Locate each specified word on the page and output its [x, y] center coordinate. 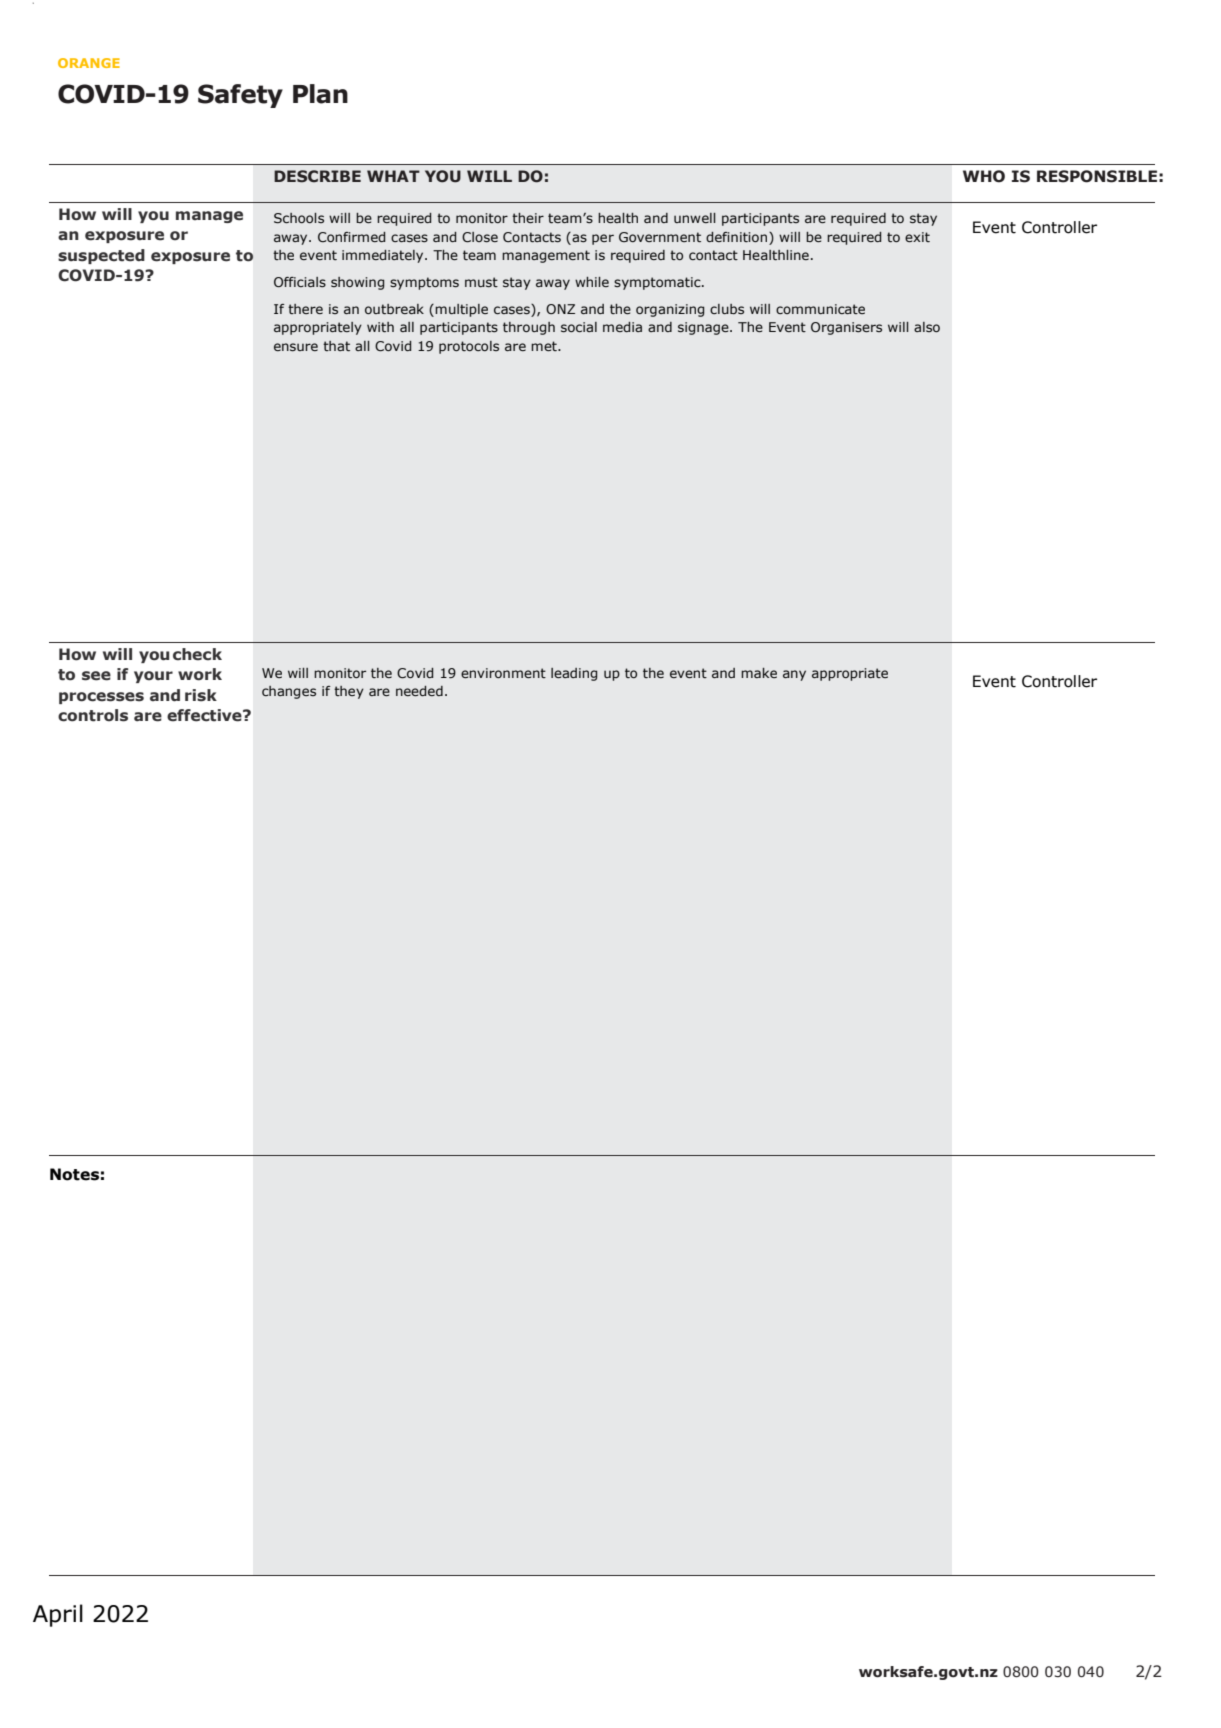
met [545, 346]
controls [93, 715]
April [58, 1615]
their [528, 218]
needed [419, 691]
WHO [984, 176]
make [759, 673]
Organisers [846, 328]
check [197, 654]
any [794, 675]
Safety [240, 96]
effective [205, 715]
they [349, 692]
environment [503, 673]
